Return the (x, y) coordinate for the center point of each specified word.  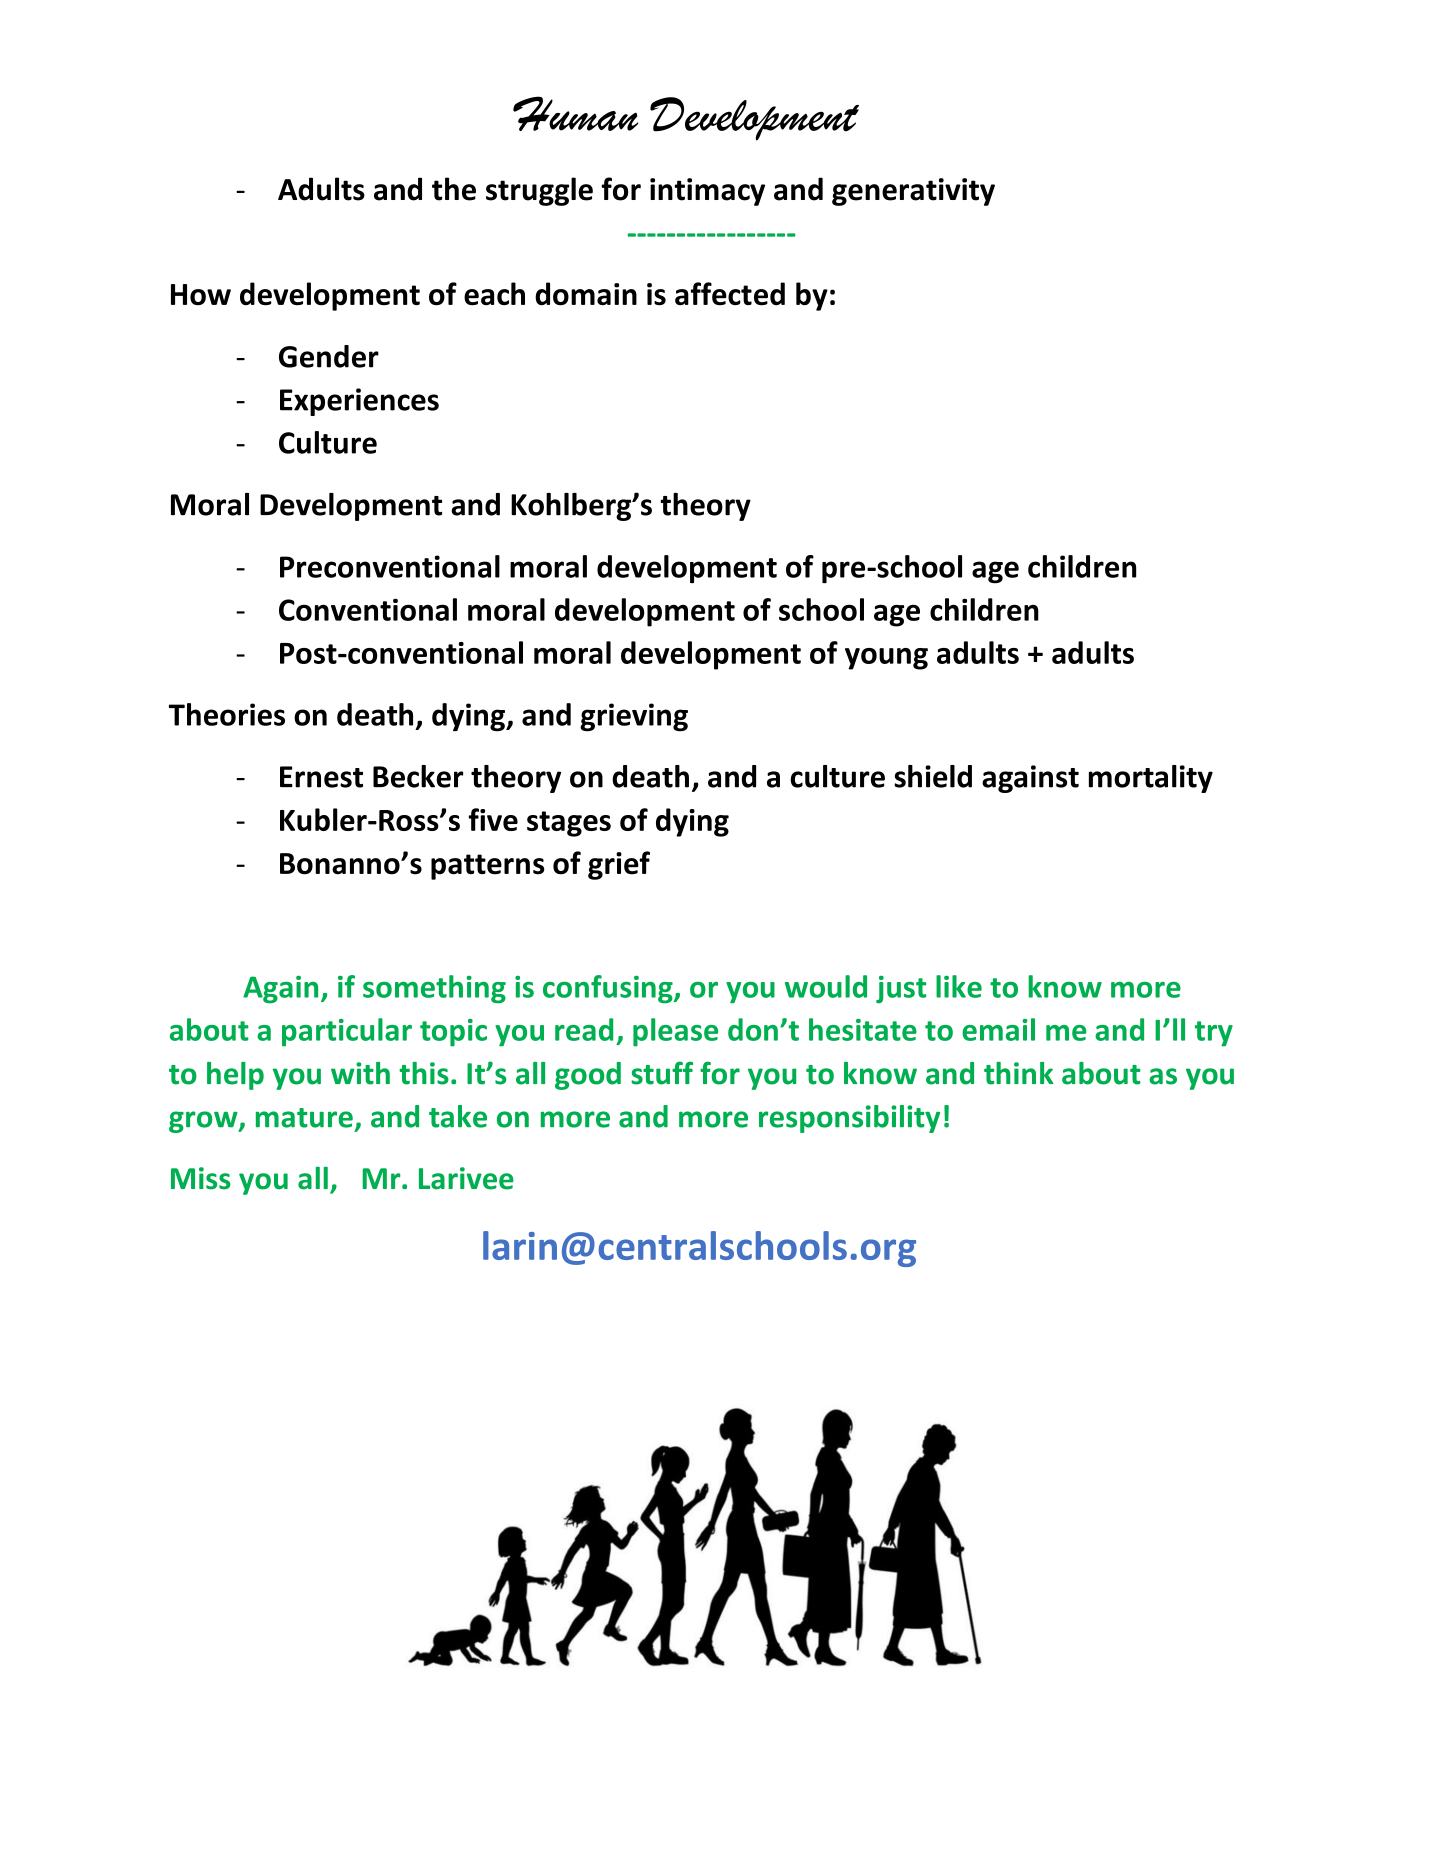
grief (619, 865)
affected (730, 294)
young (886, 659)
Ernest (321, 777)
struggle (539, 191)
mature (304, 1118)
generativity (913, 192)
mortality (1151, 779)
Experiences (359, 402)
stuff (662, 1073)
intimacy (707, 192)
